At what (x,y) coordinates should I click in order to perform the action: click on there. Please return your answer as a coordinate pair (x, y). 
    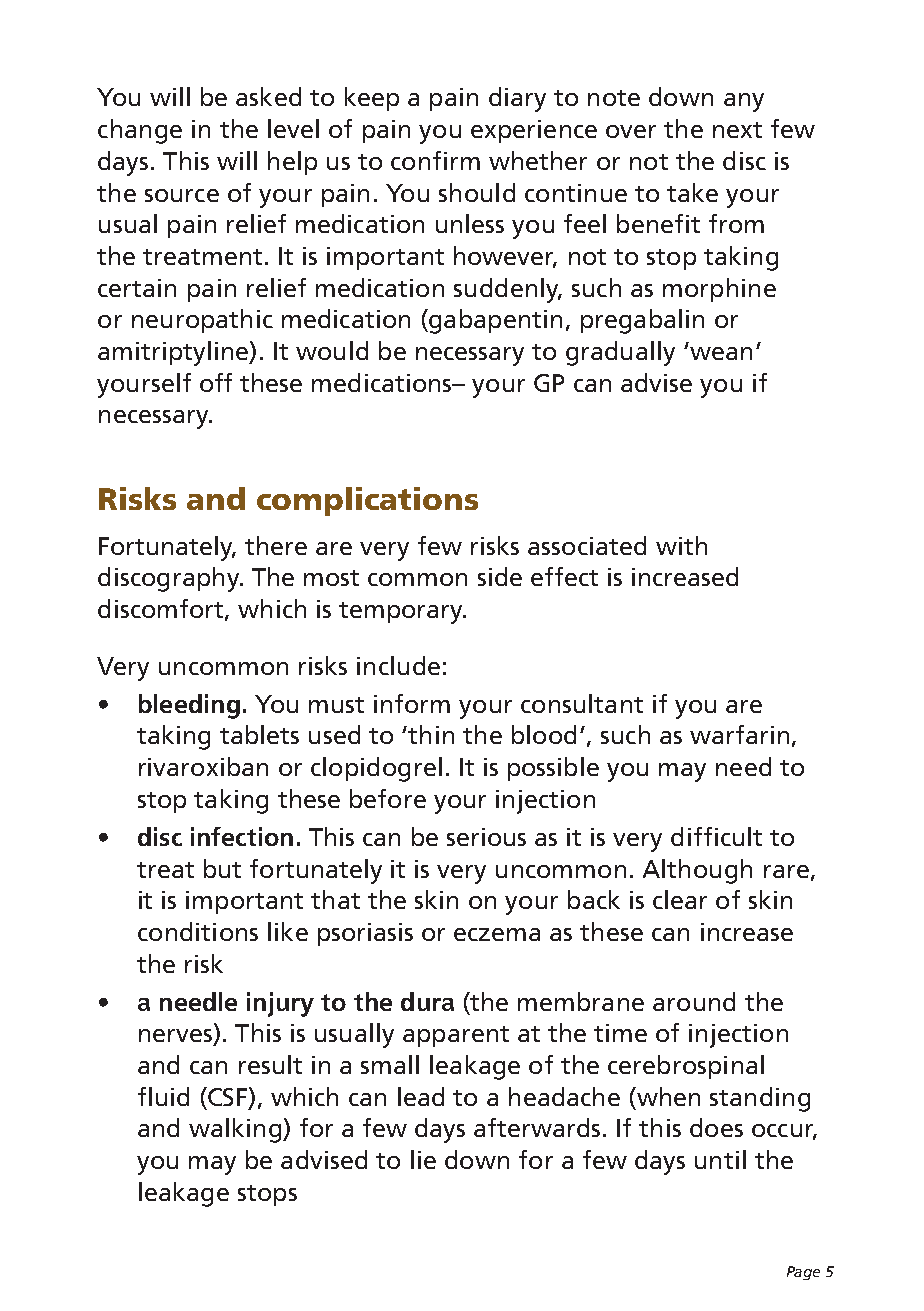
    Looking at the image, I should click on (276, 545).
